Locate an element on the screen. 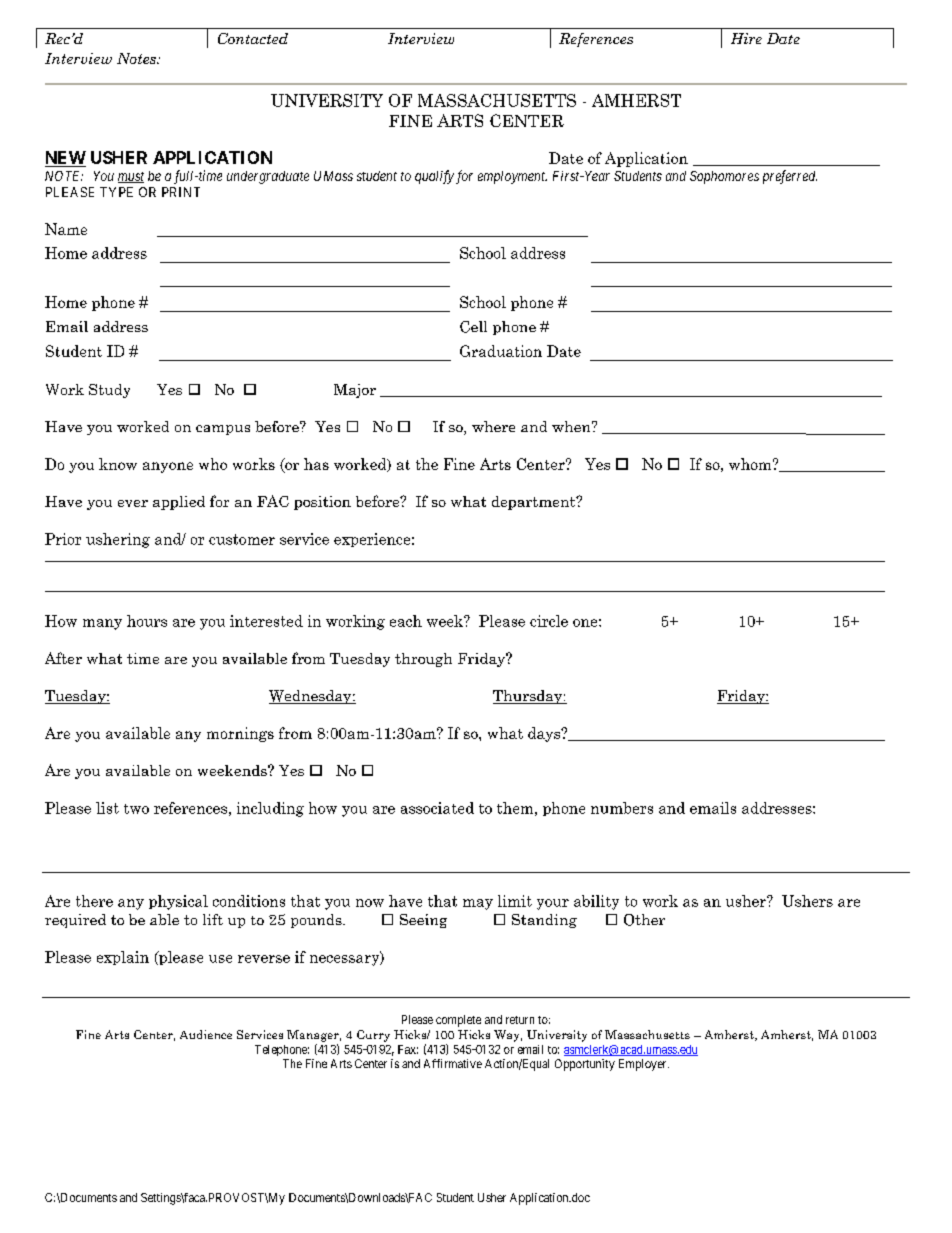  mornings is located at coordinates (240, 734).
